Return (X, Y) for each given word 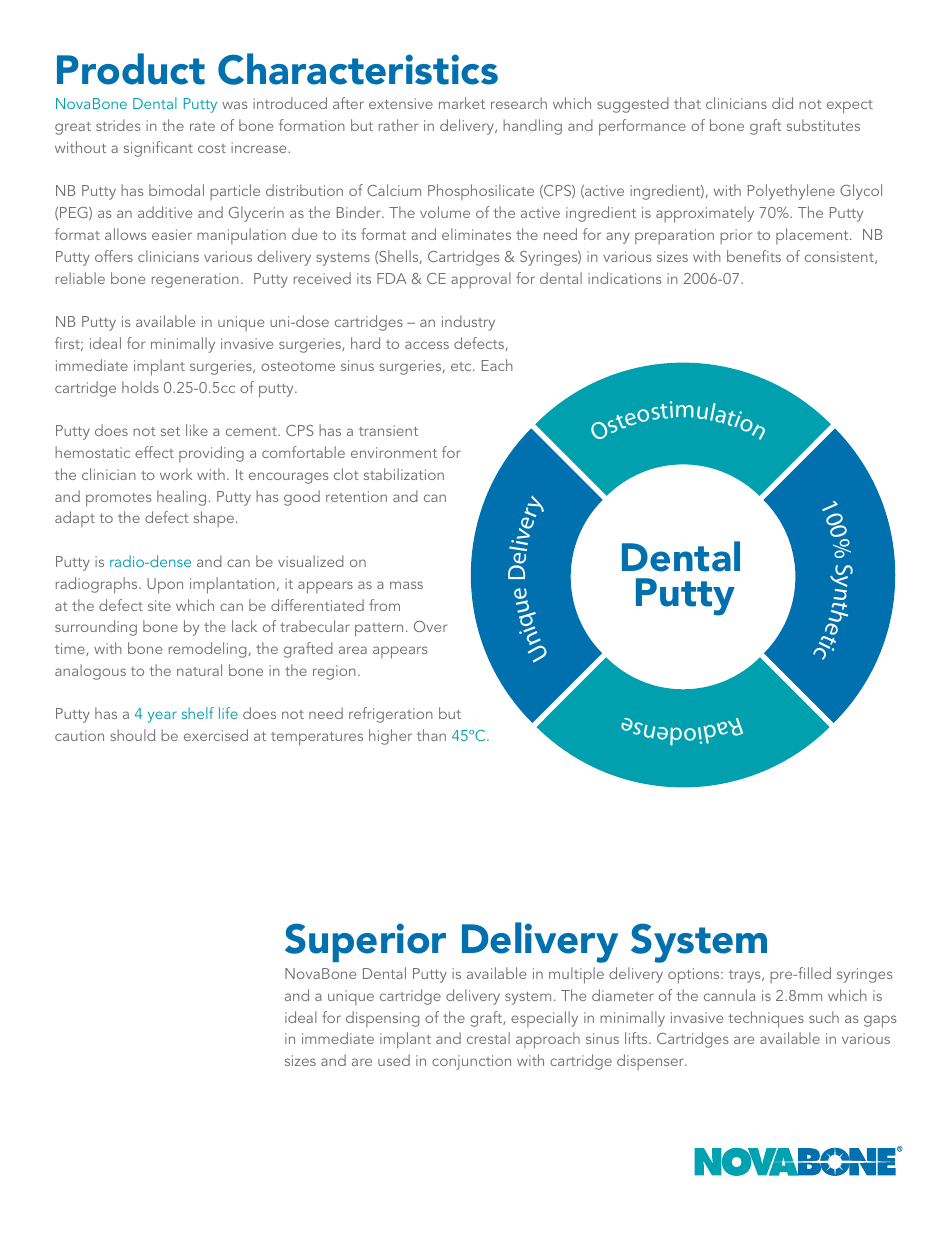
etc (462, 366)
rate (202, 126)
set (170, 431)
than (431, 735)
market (462, 103)
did (782, 103)
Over (430, 626)
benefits (754, 256)
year (162, 717)
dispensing (382, 1019)
